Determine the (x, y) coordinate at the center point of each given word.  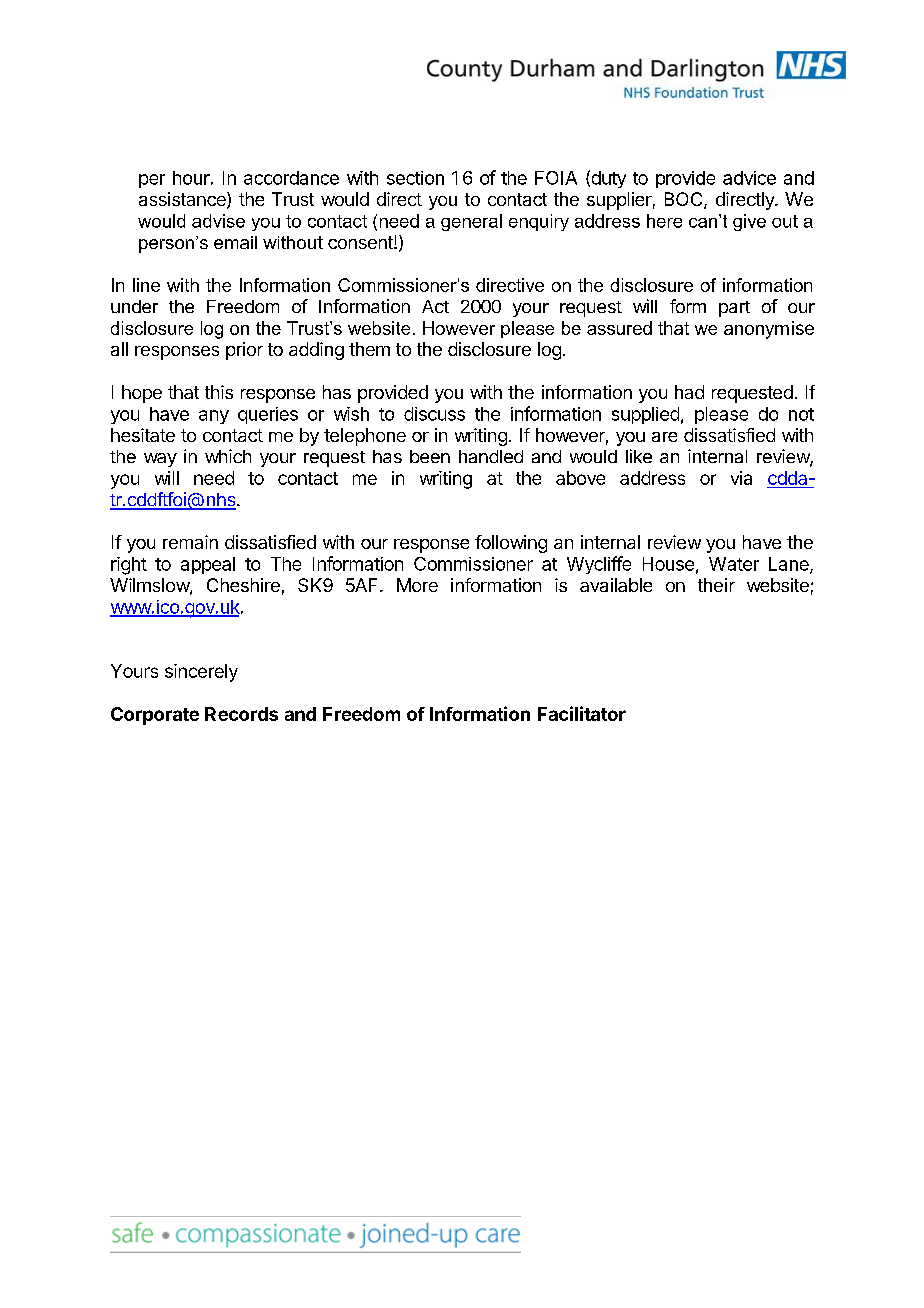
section (415, 178)
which (228, 456)
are (664, 437)
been (430, 456)
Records (241, 714)
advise (218, 221)
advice (749, 178)
